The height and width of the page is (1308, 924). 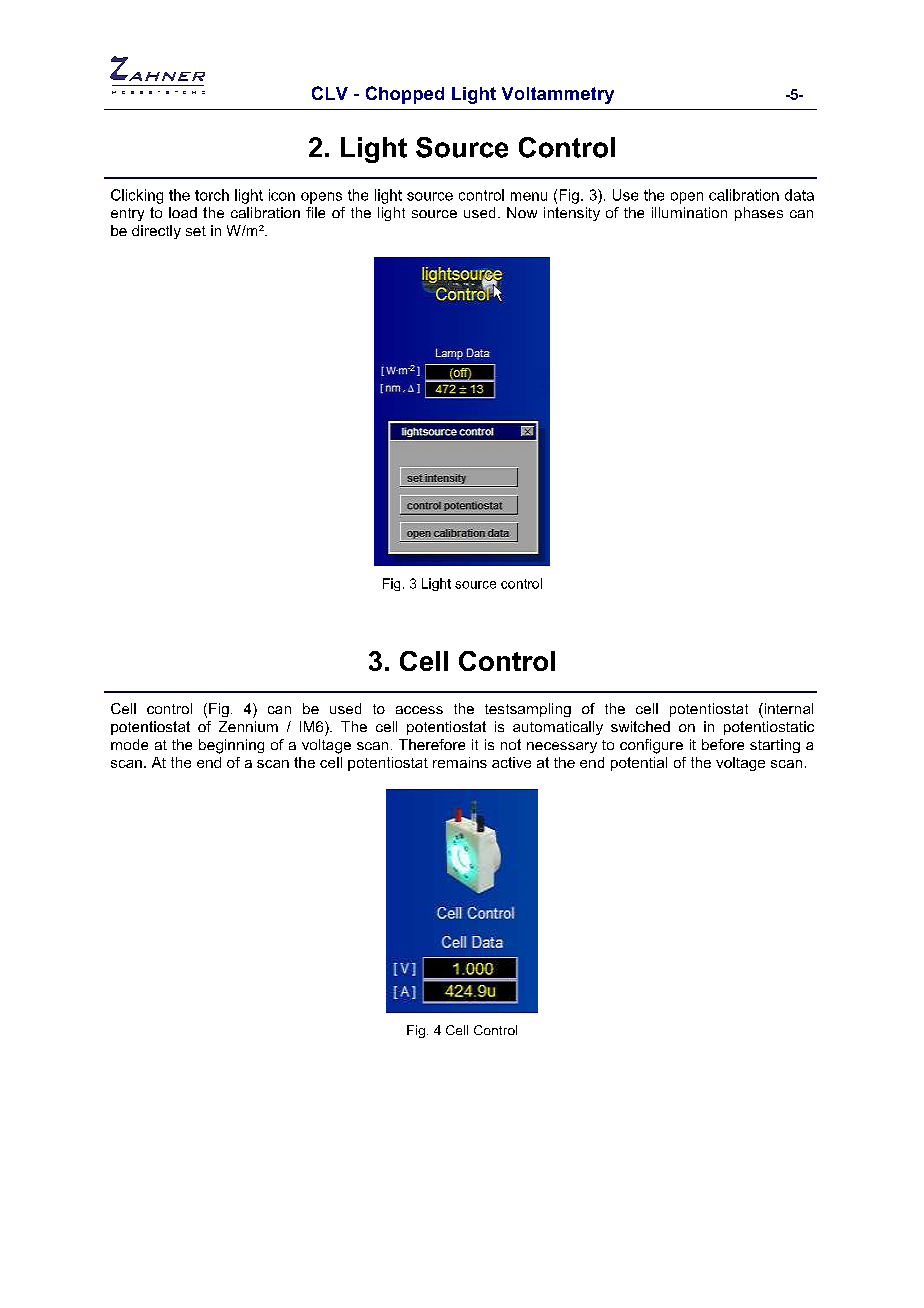 What do you see at coordinates (129, 744) in the page?
I see `mode` at bounding box center [129, 744].
